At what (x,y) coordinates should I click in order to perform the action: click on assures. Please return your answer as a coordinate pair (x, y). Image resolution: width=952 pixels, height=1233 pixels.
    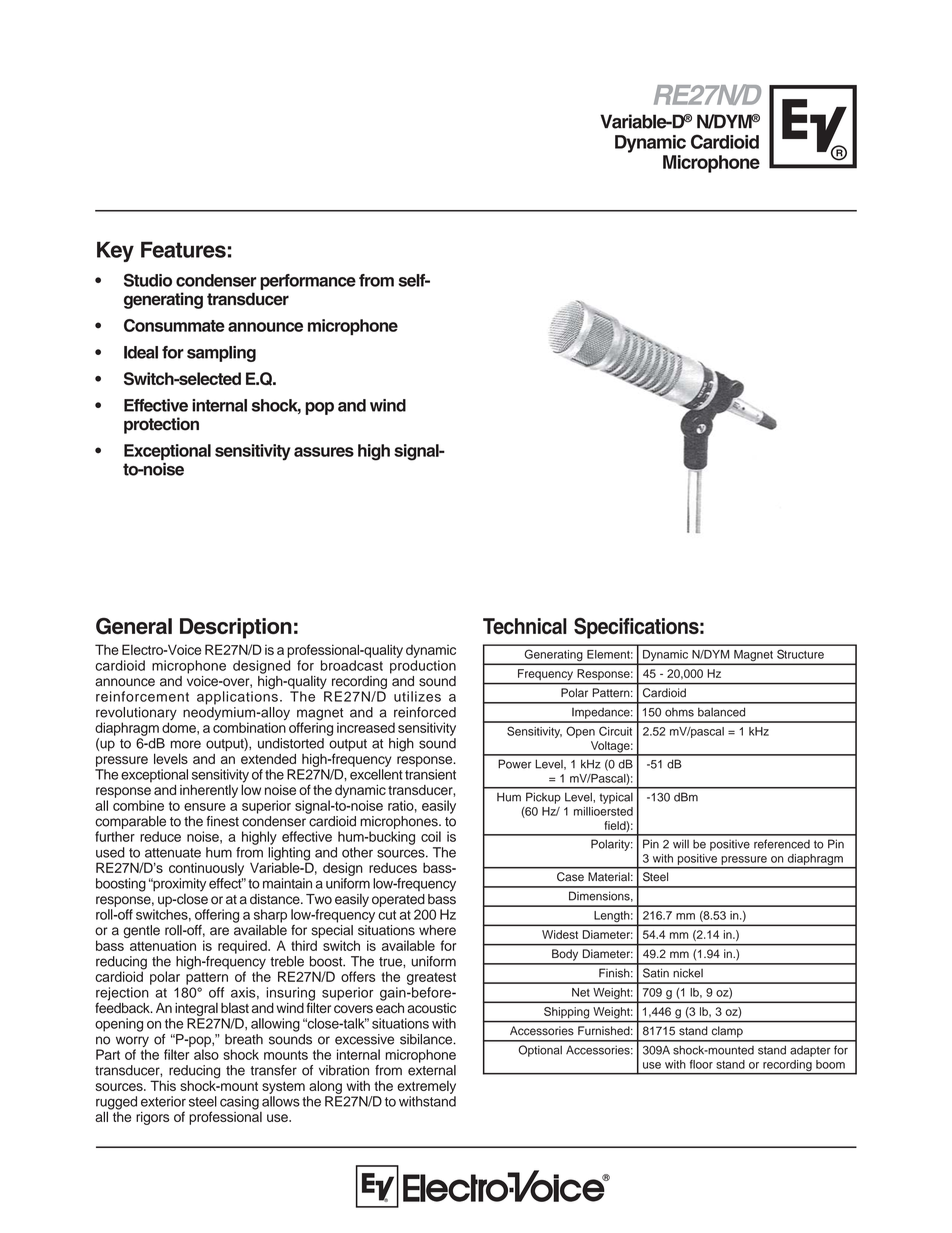
    Looking at the image, I should click on (324, 452).
